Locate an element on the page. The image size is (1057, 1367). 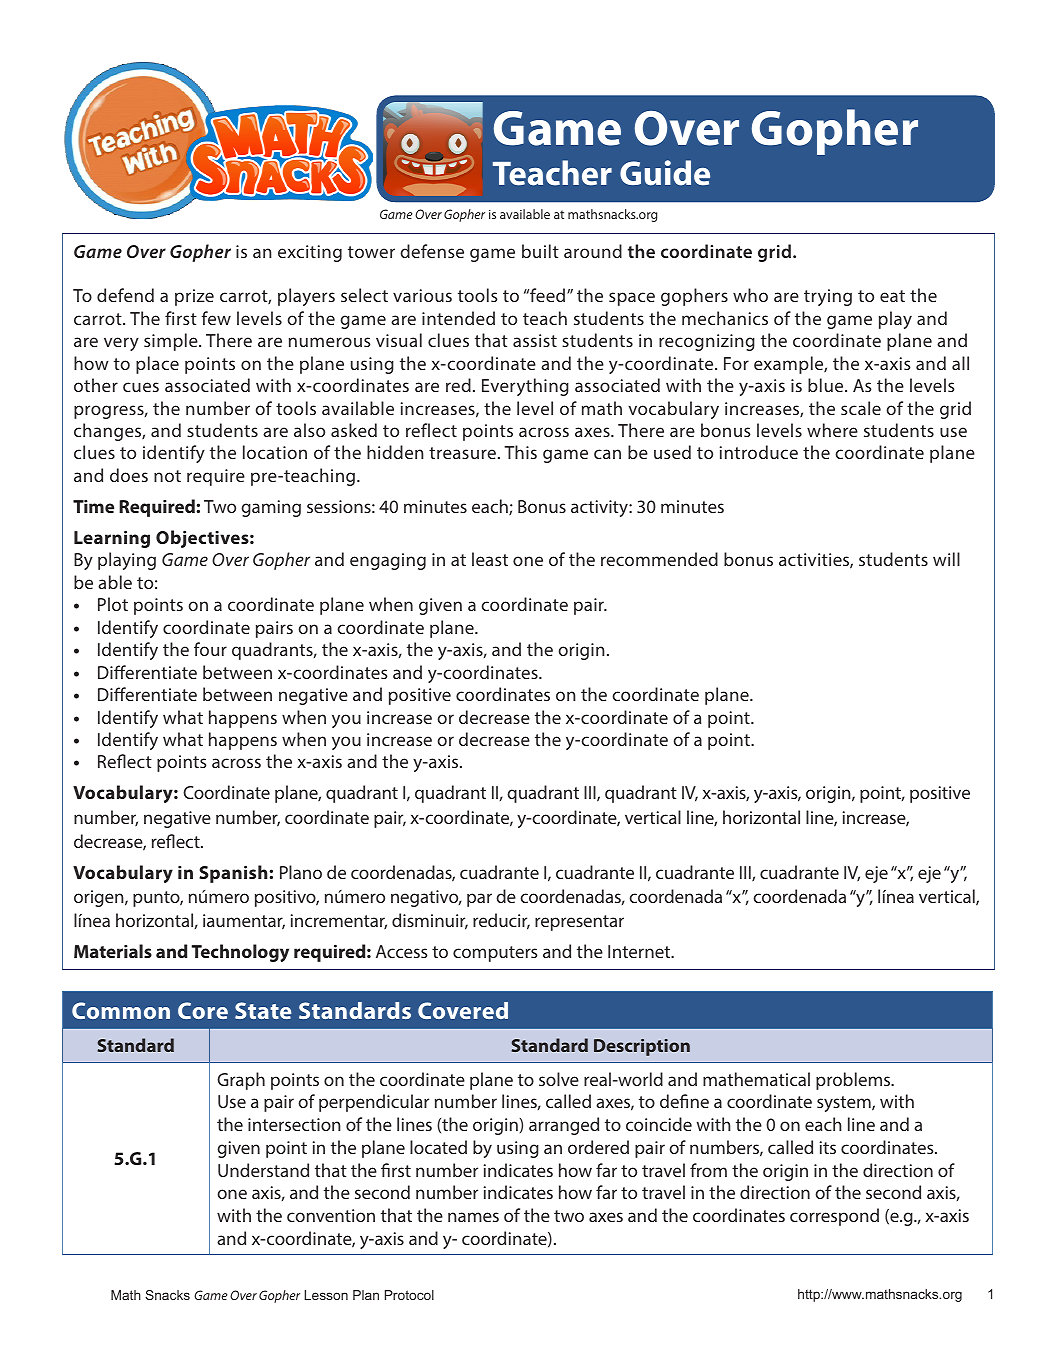
where is located at coordinates (832, 430).
